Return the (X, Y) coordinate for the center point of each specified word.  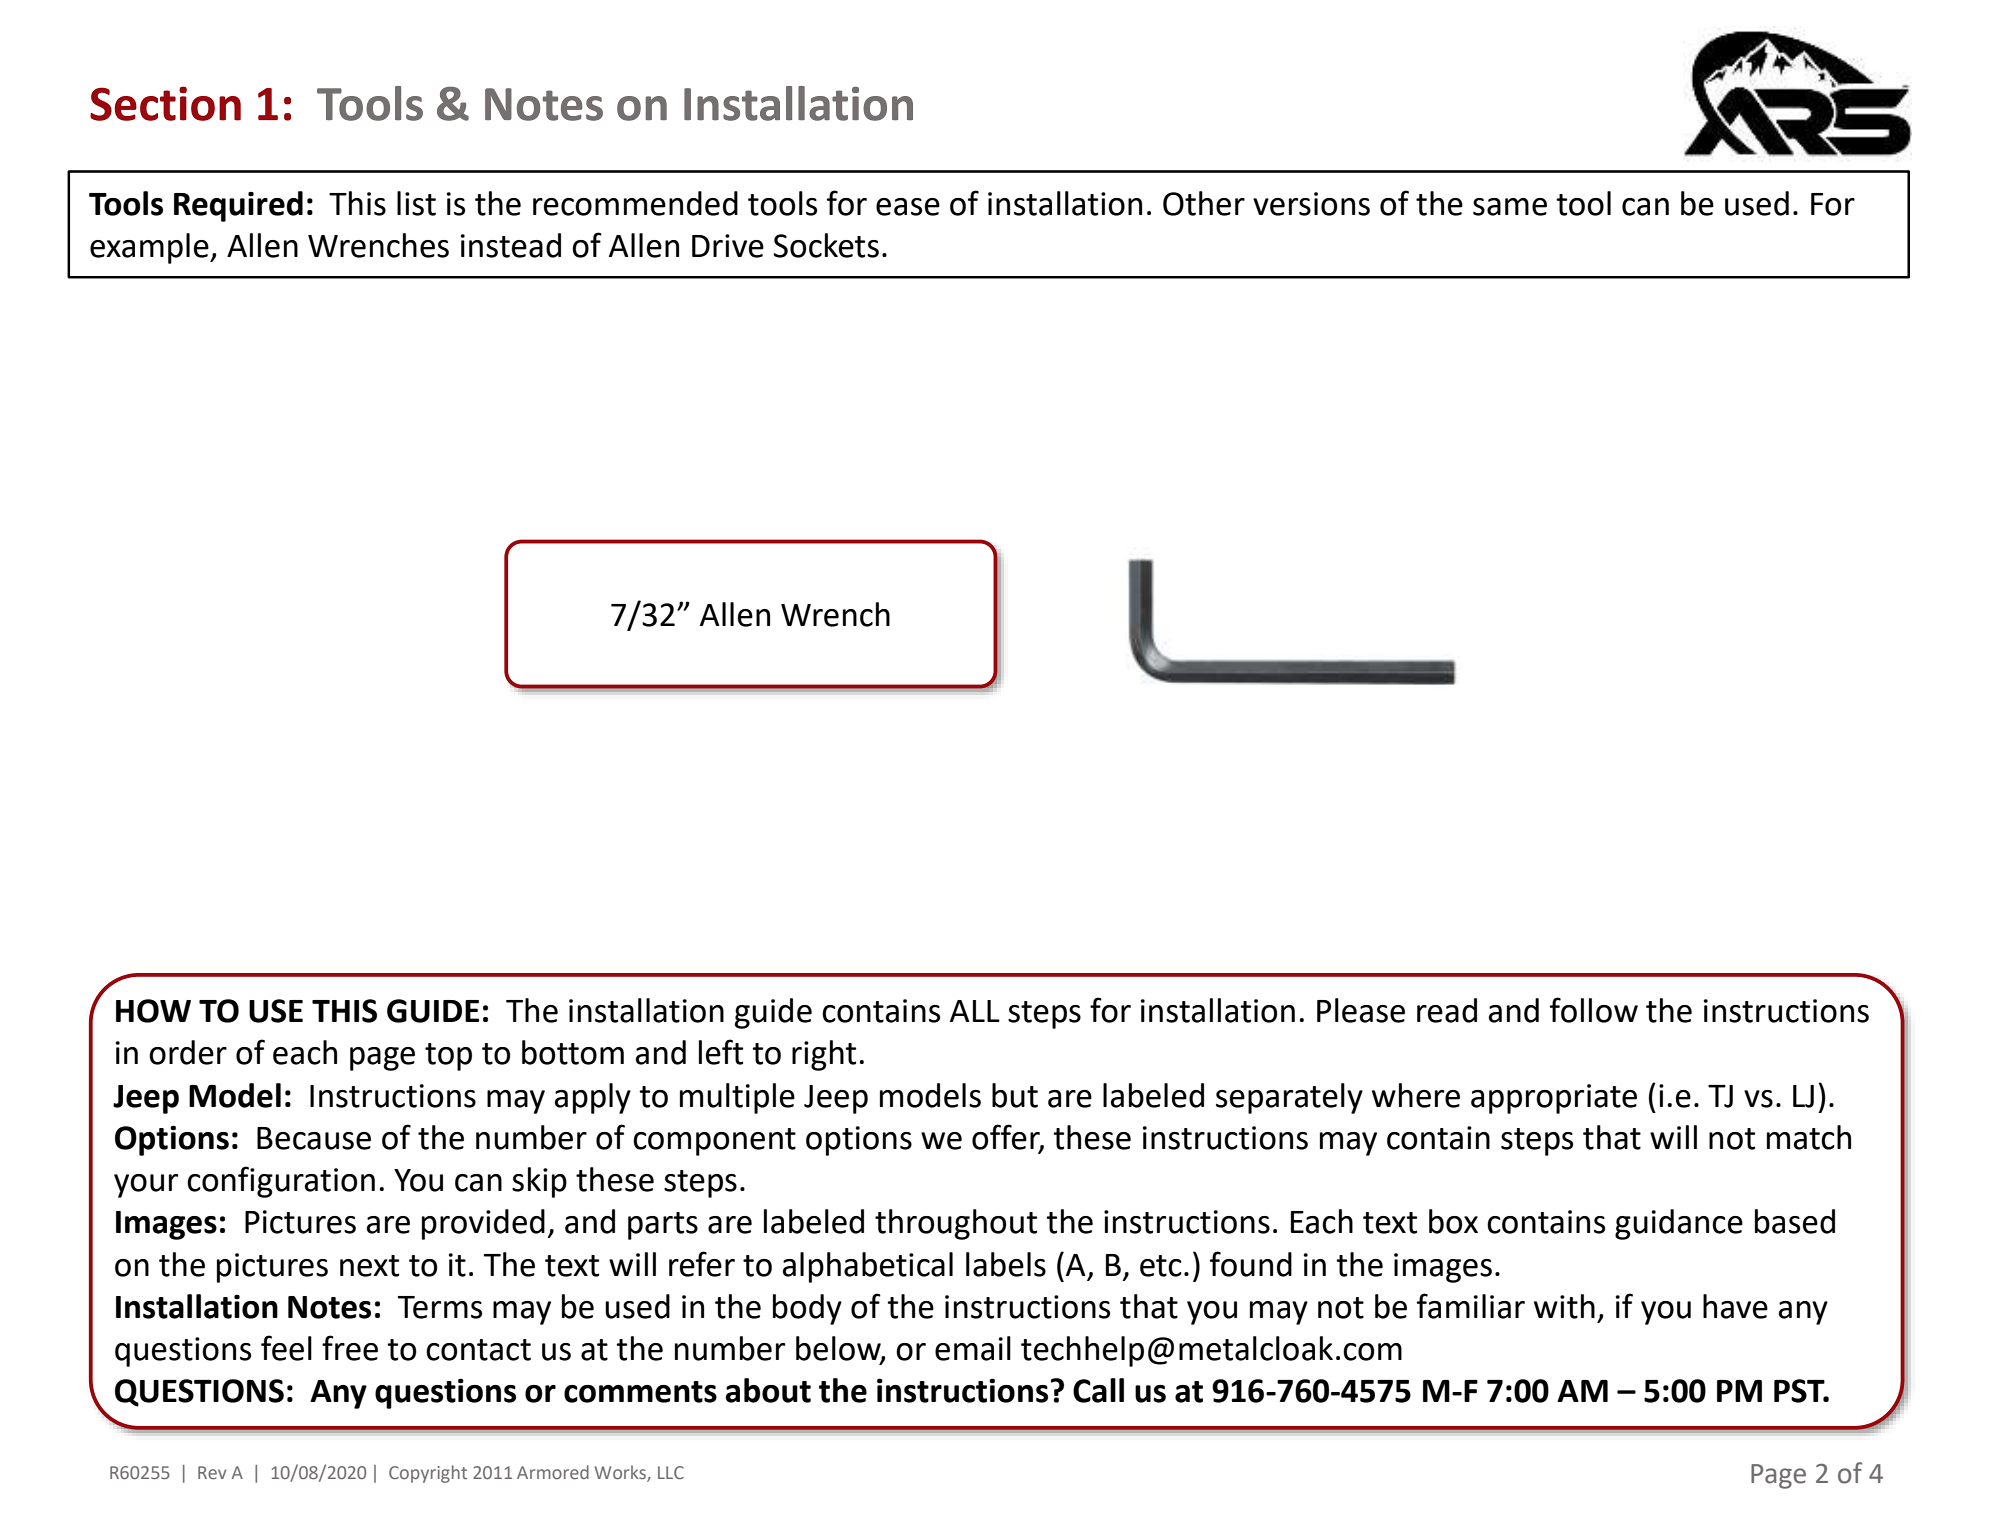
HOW (153, 1011)
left (721, 1052)
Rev (212, 1472)
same (1510, 207)
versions (1311, 204)
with (1564, 1306)
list (416, 203)
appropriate (1554, 1099)
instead (511, 245)
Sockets (826, 245)
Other (1204, 203)
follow (1594, 1010)
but (1015, 1095)
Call (1098, 1390)
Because (314, 1138)
